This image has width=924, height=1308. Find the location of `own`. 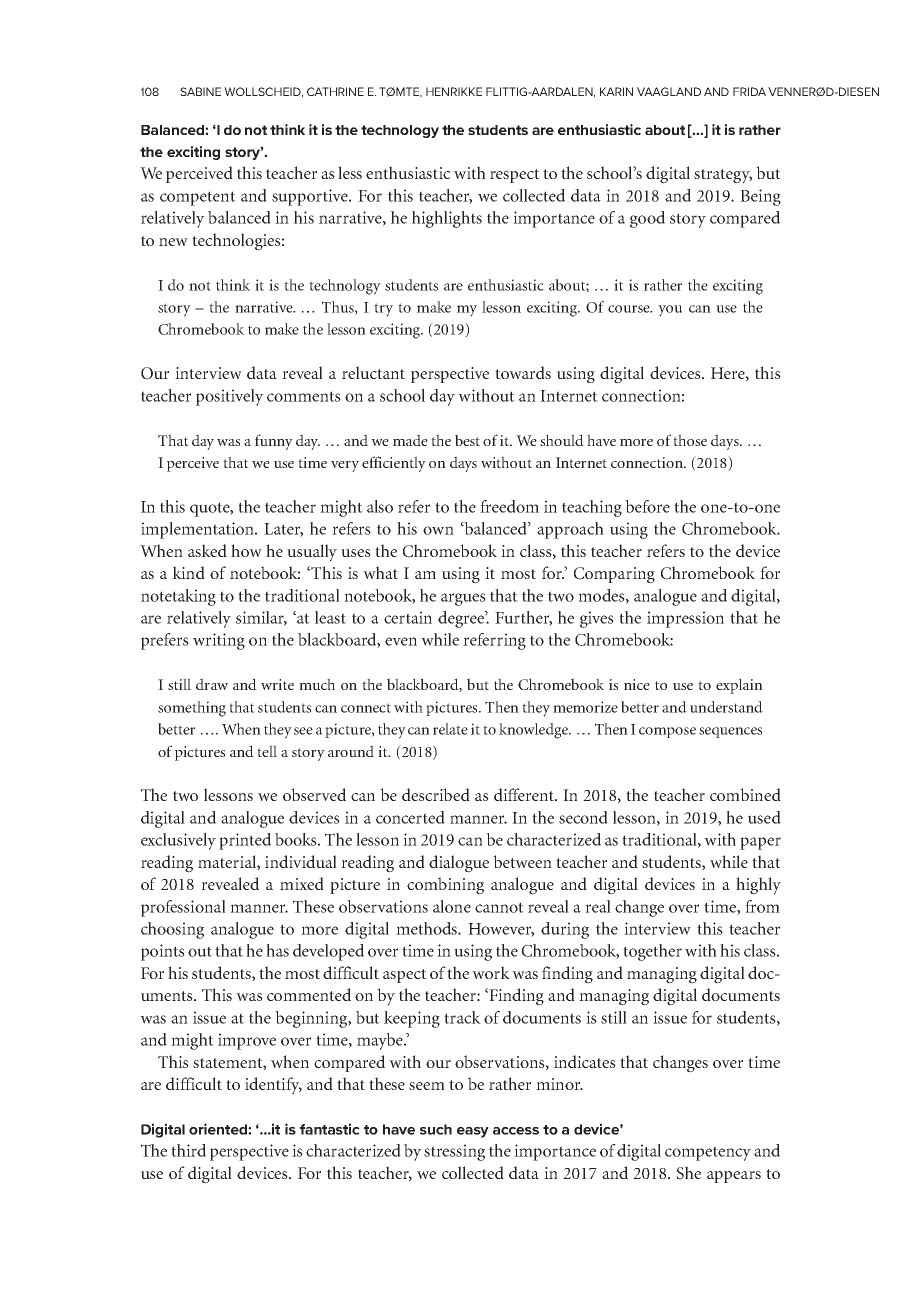

own is located at coordinates (438, 530).
